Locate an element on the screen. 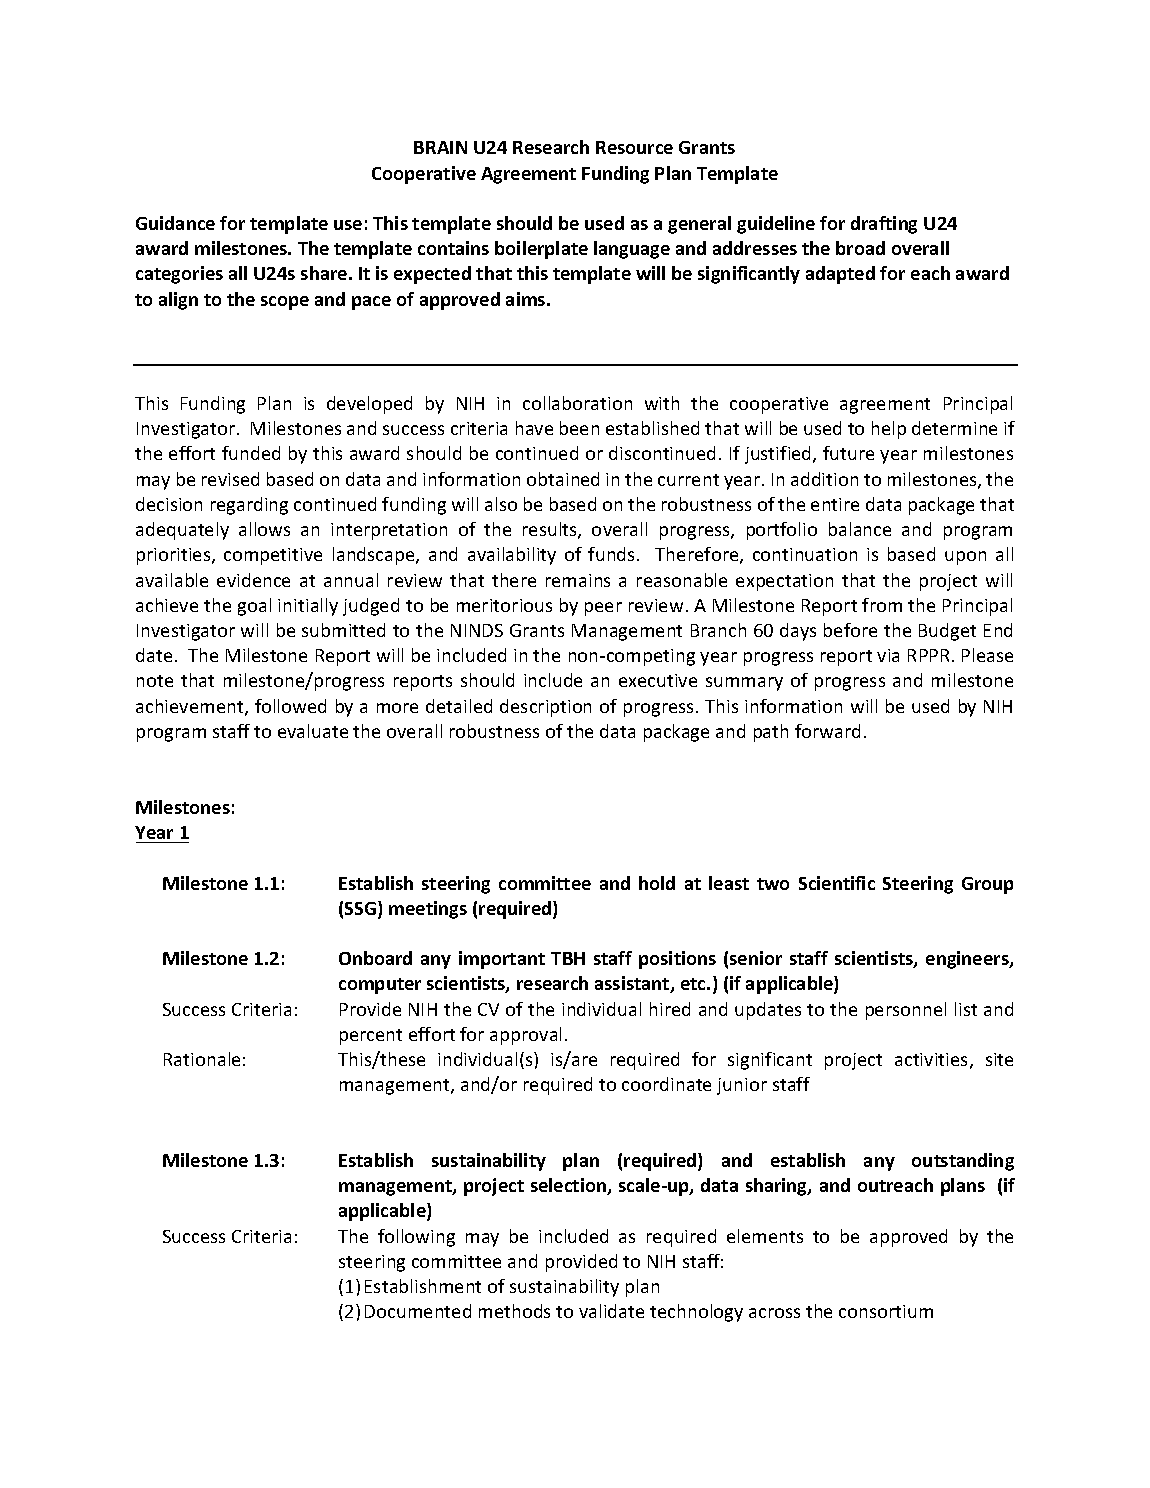 This screenshot has width=1150, height=1488. following is located at coordinates (416, 1238).
